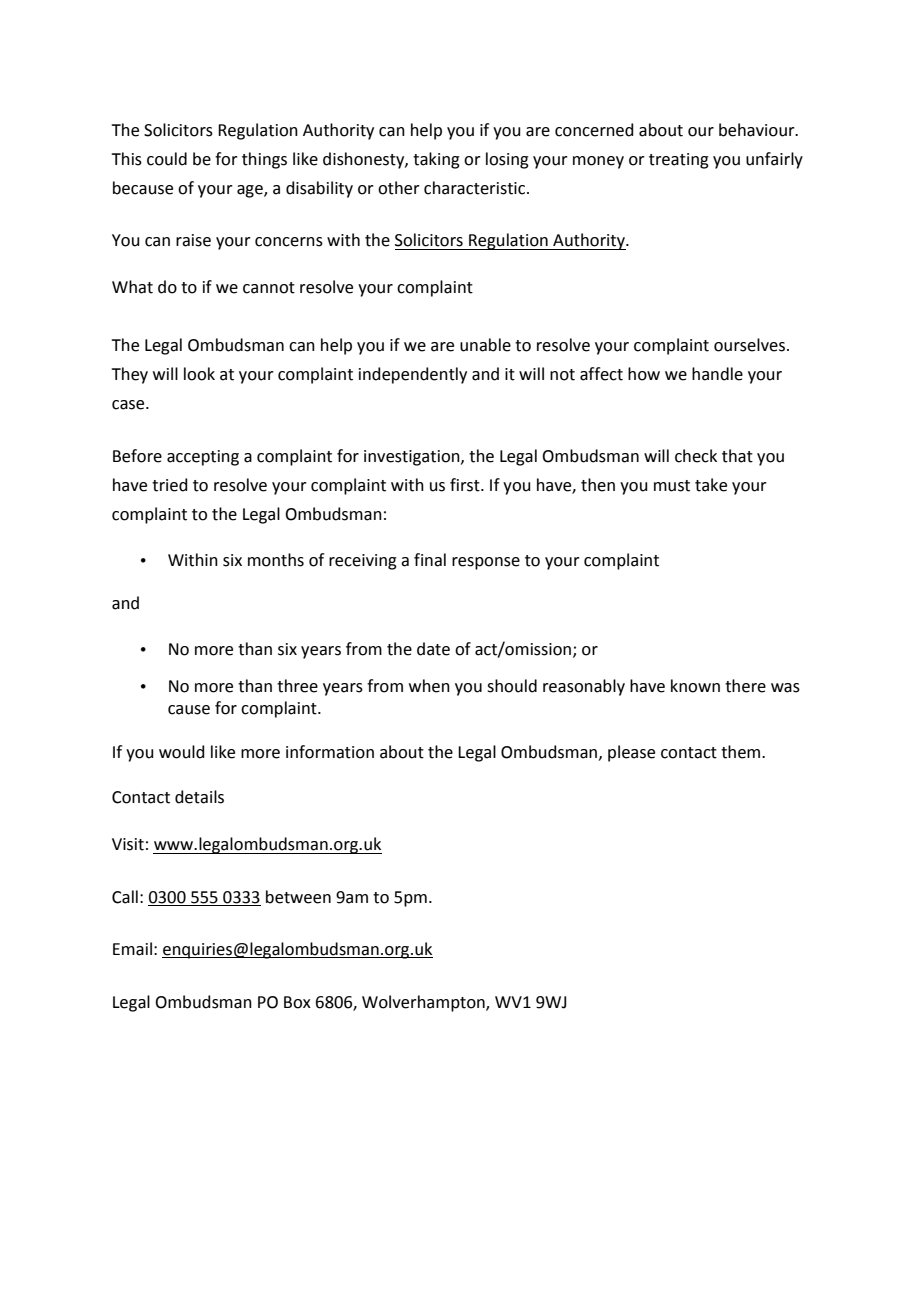 Image resolution: width=924 pixels, height=1308 pixels. What do you see at coordinates (203, 458) in the screenshot?
I see `accepting` at bounding box center [203, 458].
